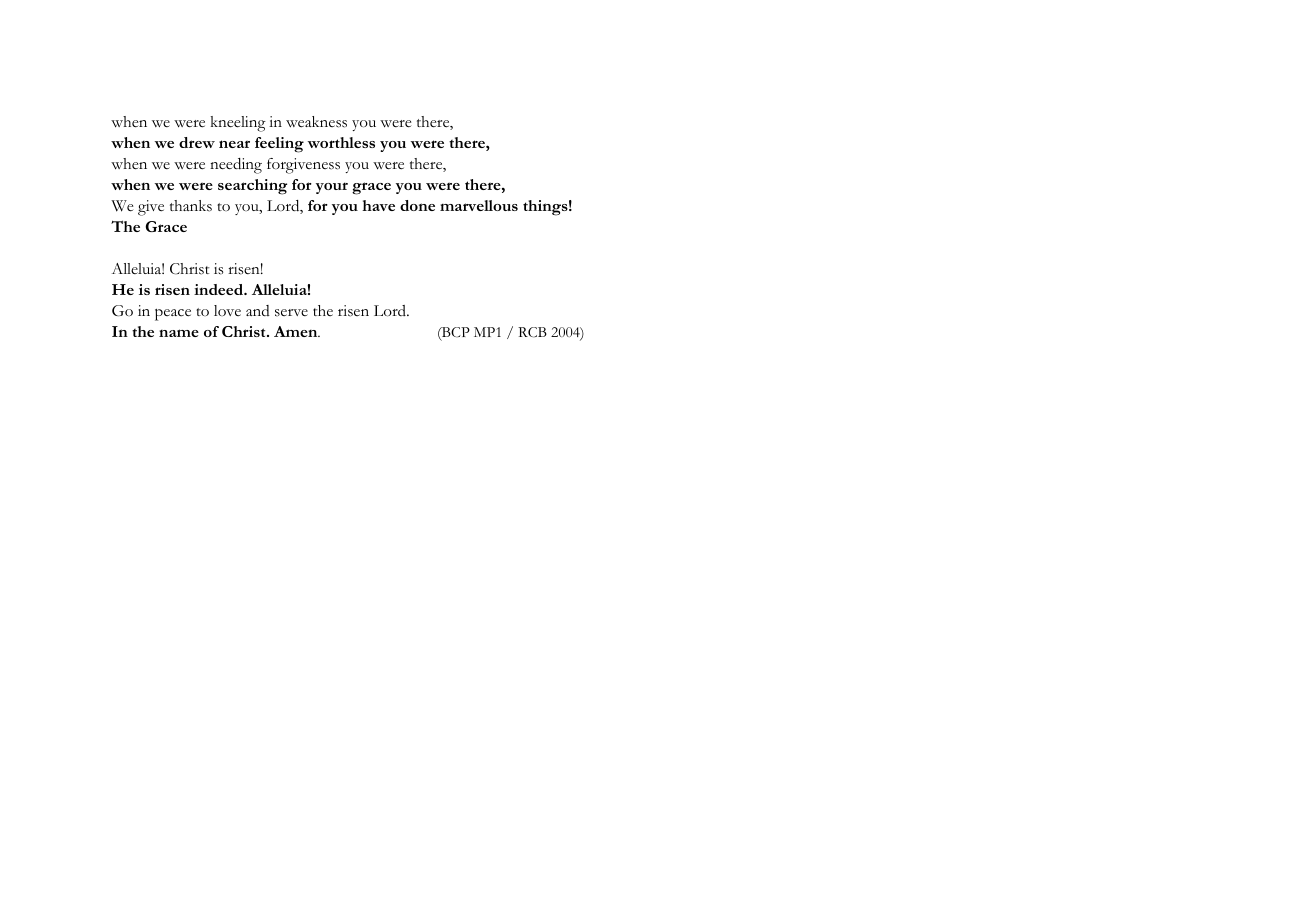  I want to click on Amen, so click(297, 331).
